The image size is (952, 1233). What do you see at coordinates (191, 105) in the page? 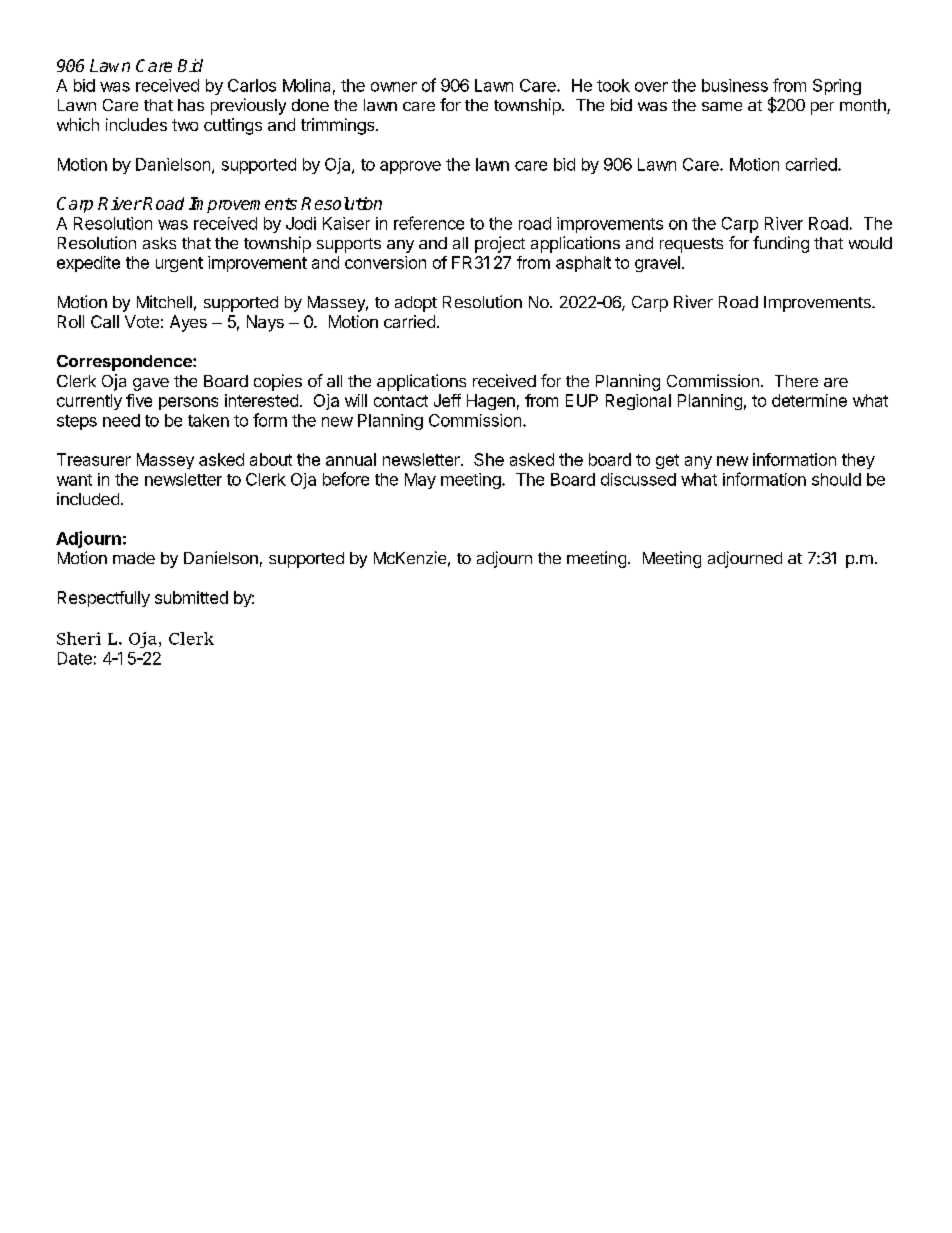
I see `has` at bounding box center [191, 105].
